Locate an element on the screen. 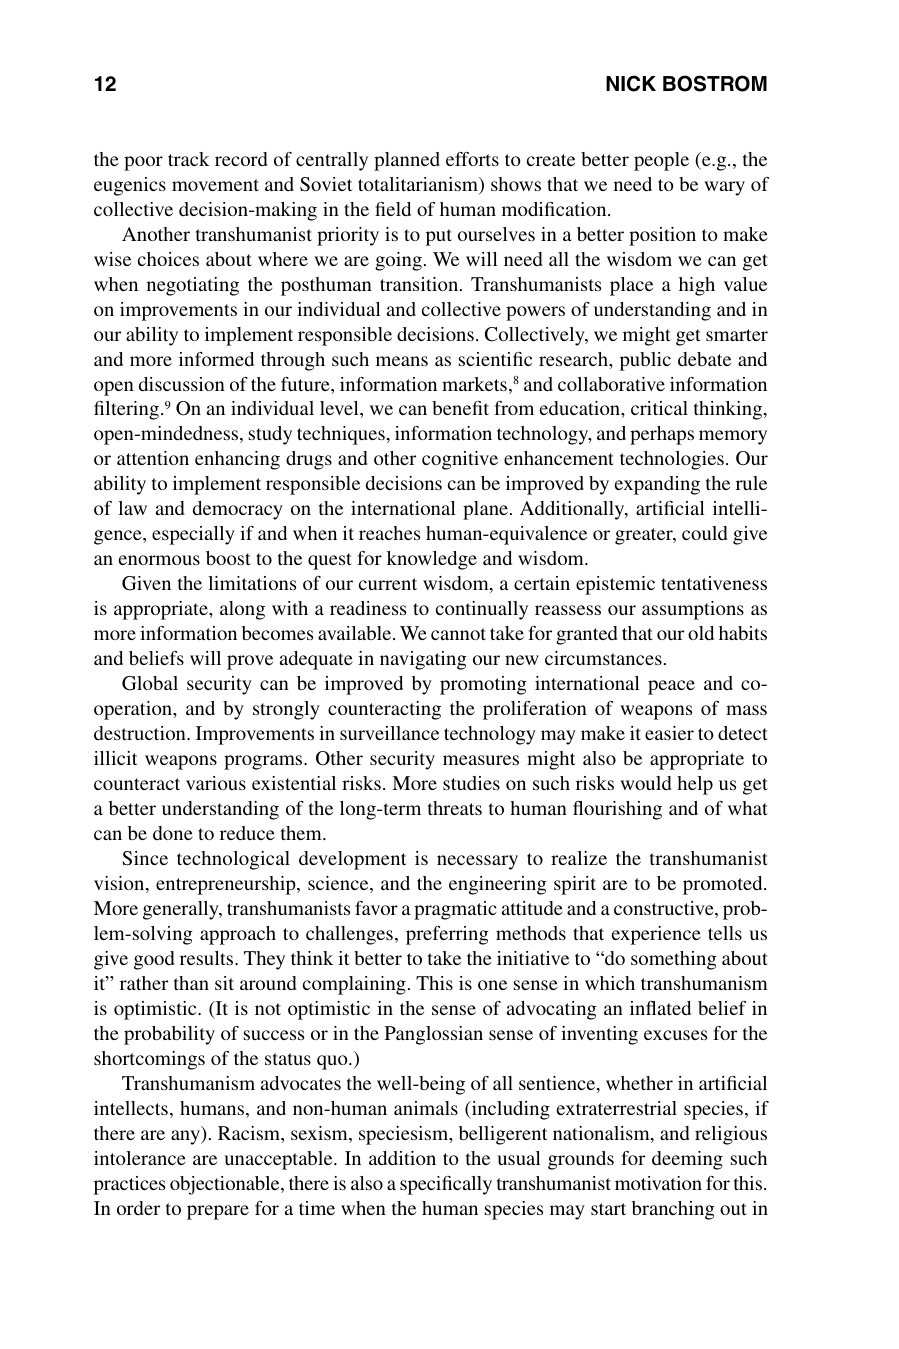  cally is located at coordinates (472, 1185).
